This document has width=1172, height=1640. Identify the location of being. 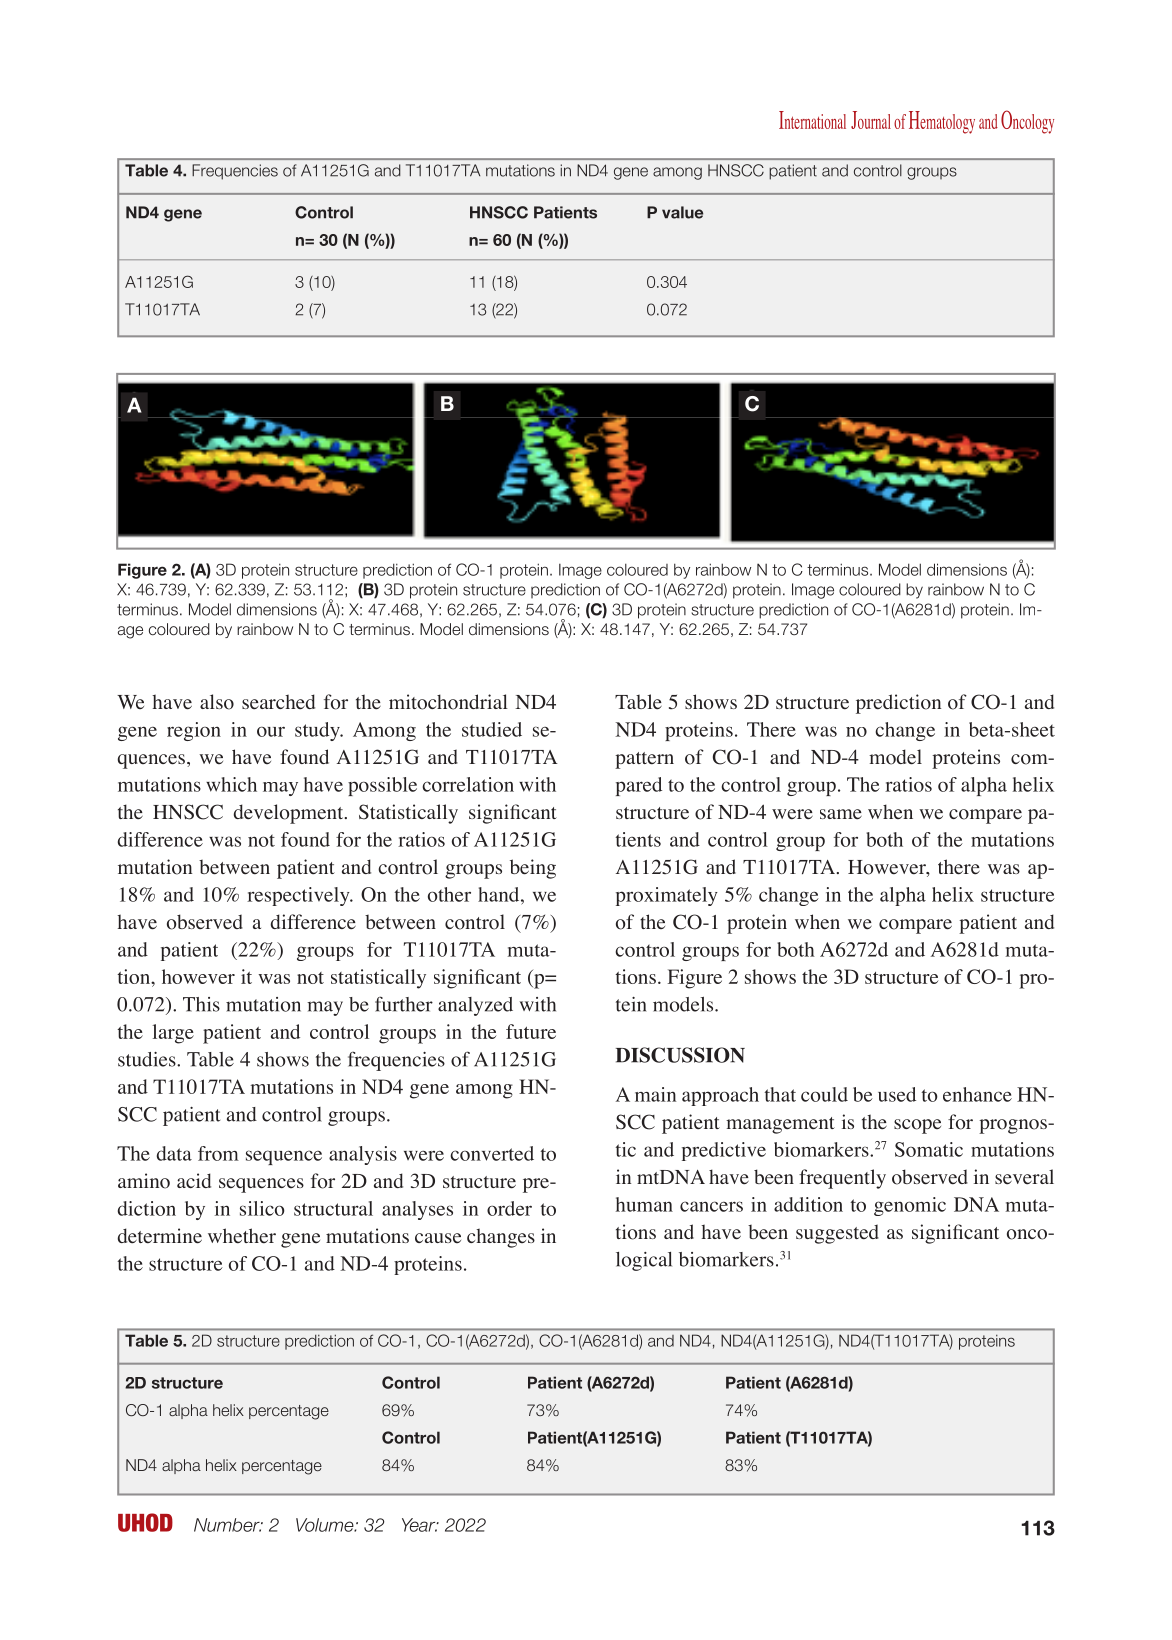
(533, 869).
